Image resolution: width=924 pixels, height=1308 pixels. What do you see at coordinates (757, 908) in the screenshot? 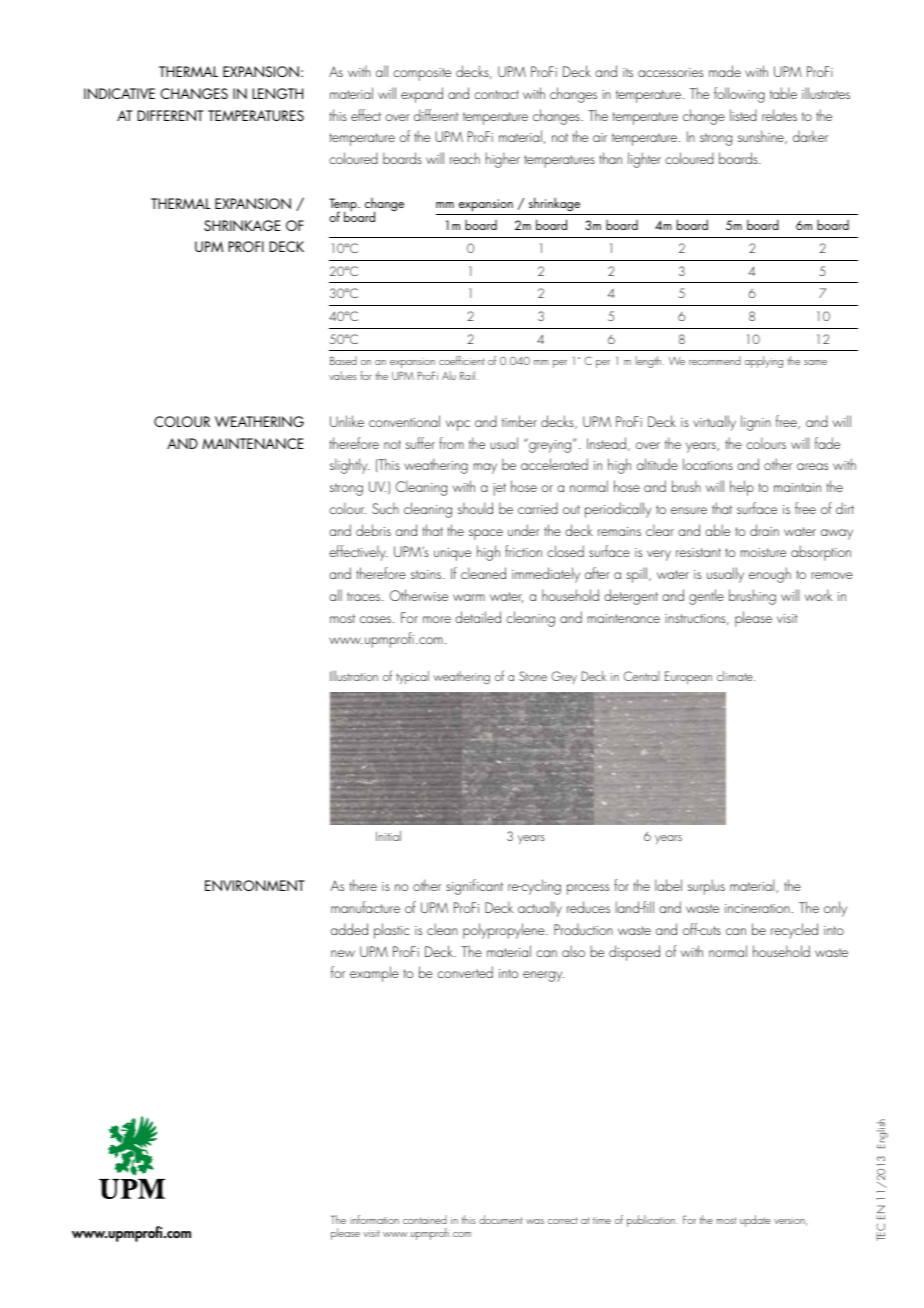
I see `incineration` at bounding box center [757, 908].
